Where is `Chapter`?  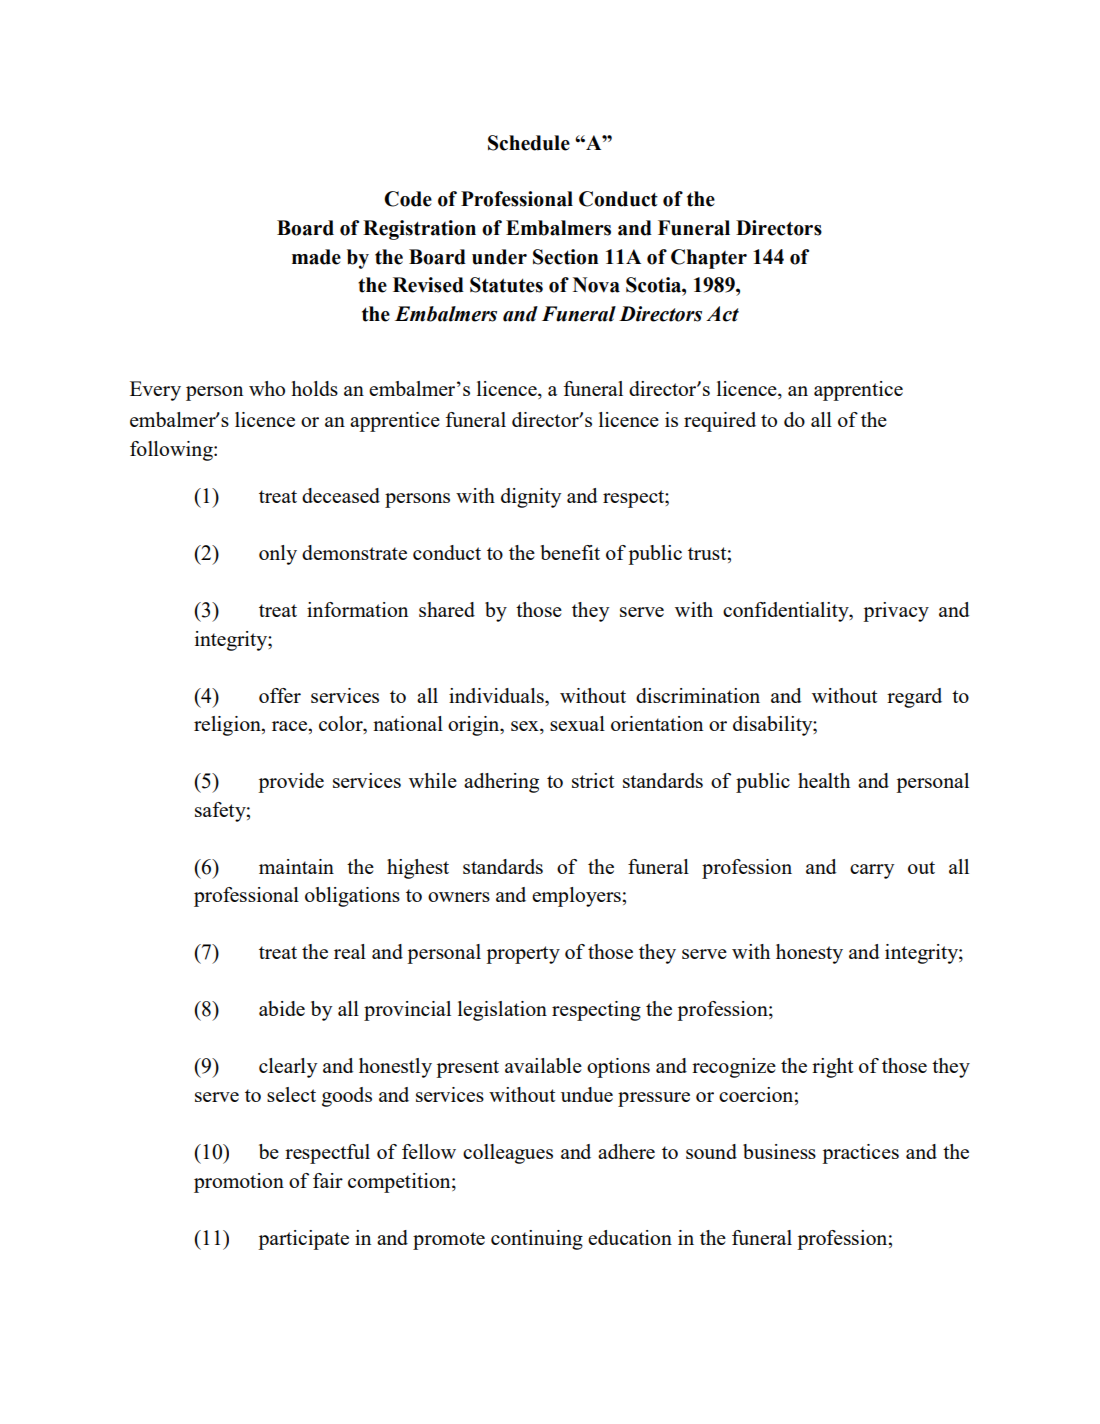 Chapter is located at coordinates (709, 259).
